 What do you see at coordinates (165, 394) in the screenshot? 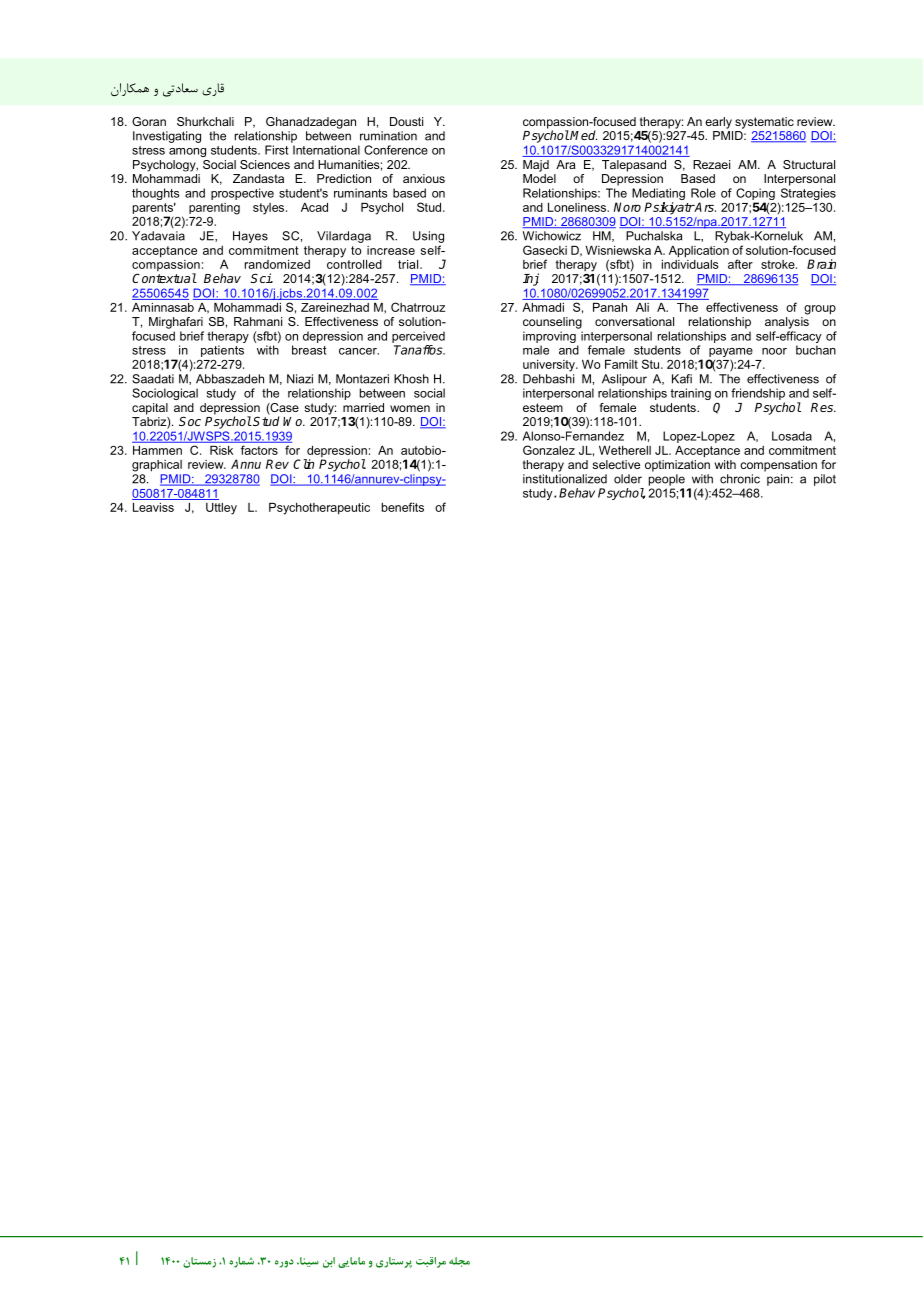
I see `Sociological` at bounding box center [165, 394].
